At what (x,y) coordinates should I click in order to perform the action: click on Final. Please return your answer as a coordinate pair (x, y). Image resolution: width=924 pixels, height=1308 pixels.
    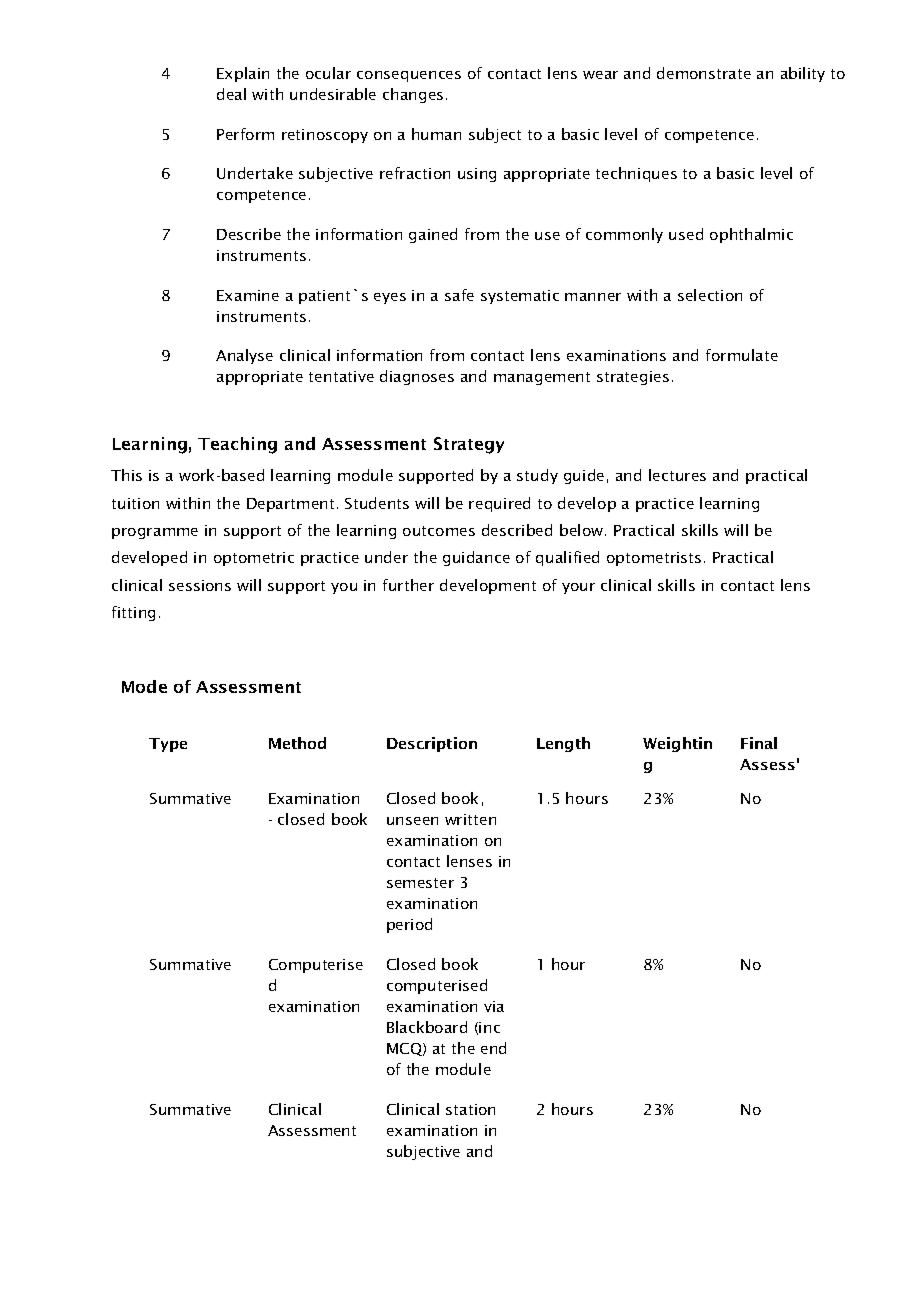
    Looking at the image, I should click on (759, 743).
